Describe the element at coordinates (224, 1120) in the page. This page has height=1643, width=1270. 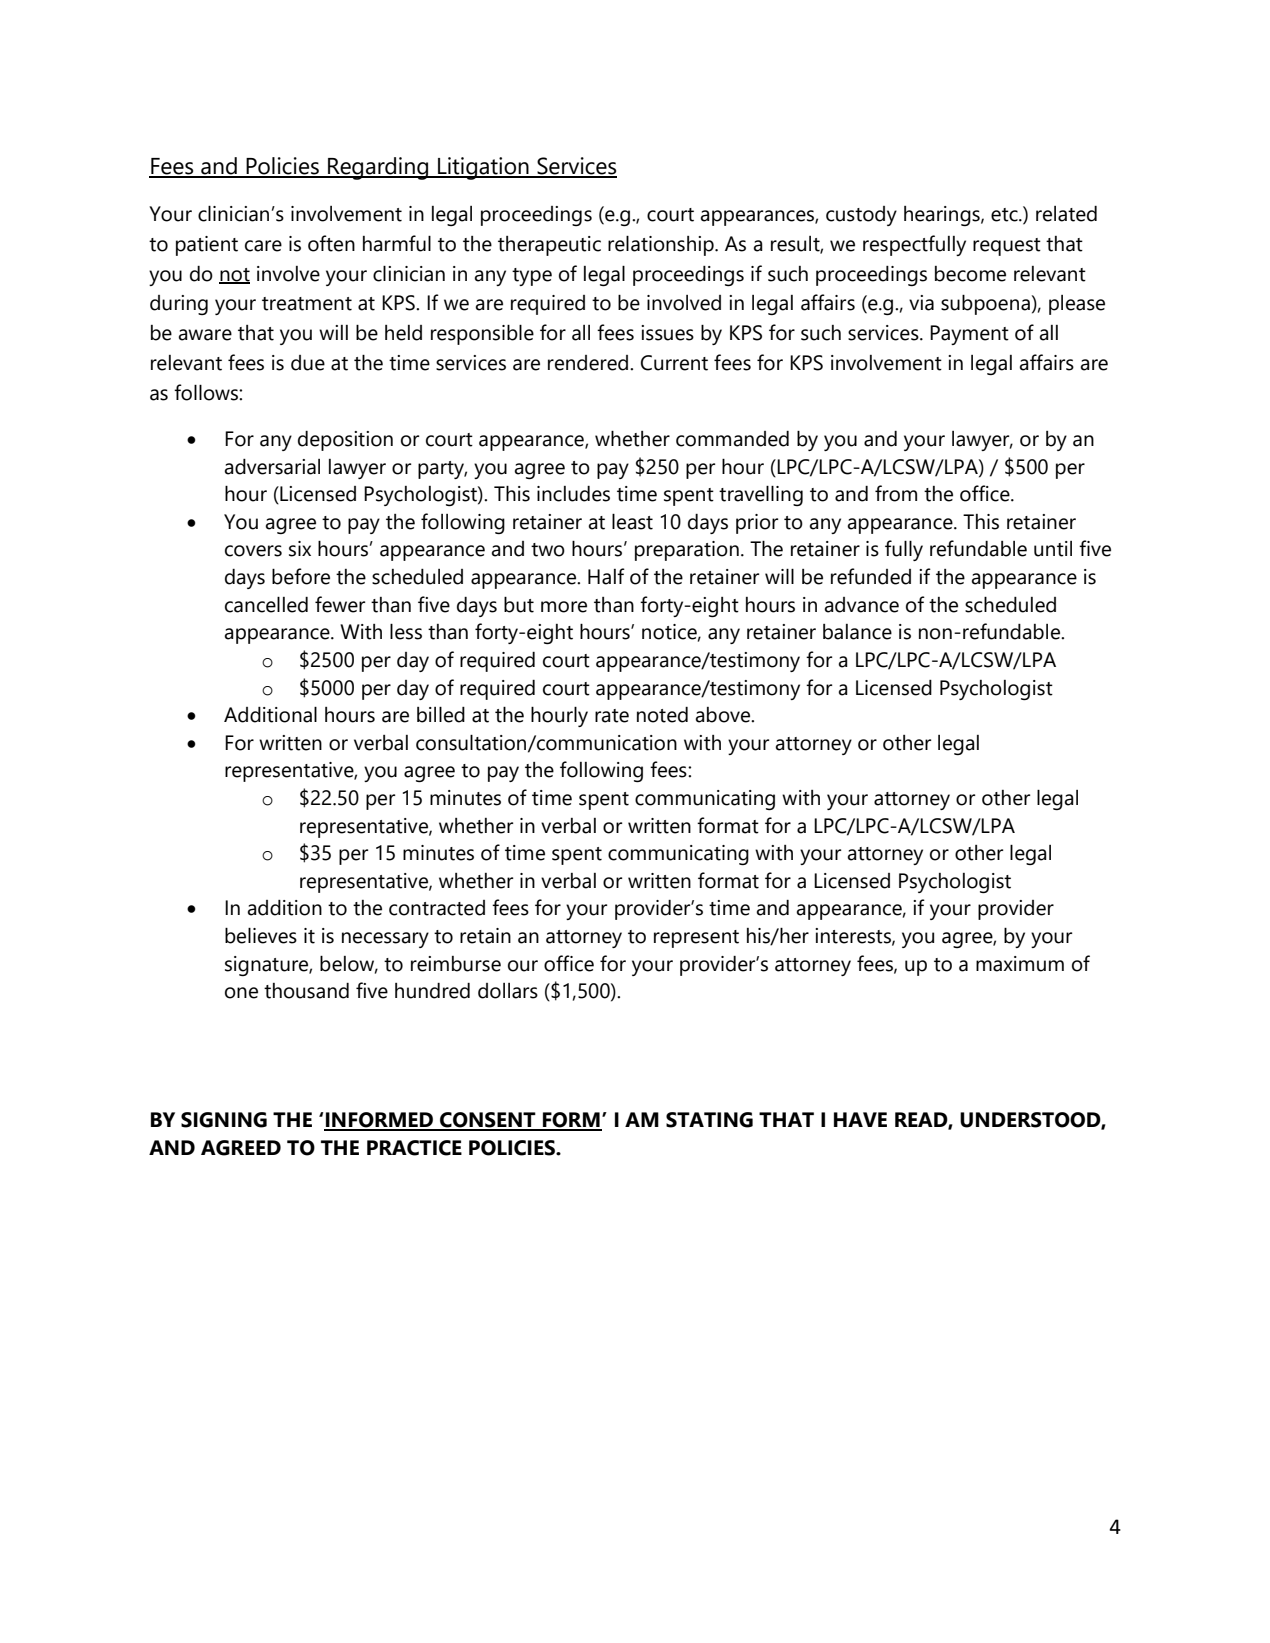
I see `SIGNING` at that location.
